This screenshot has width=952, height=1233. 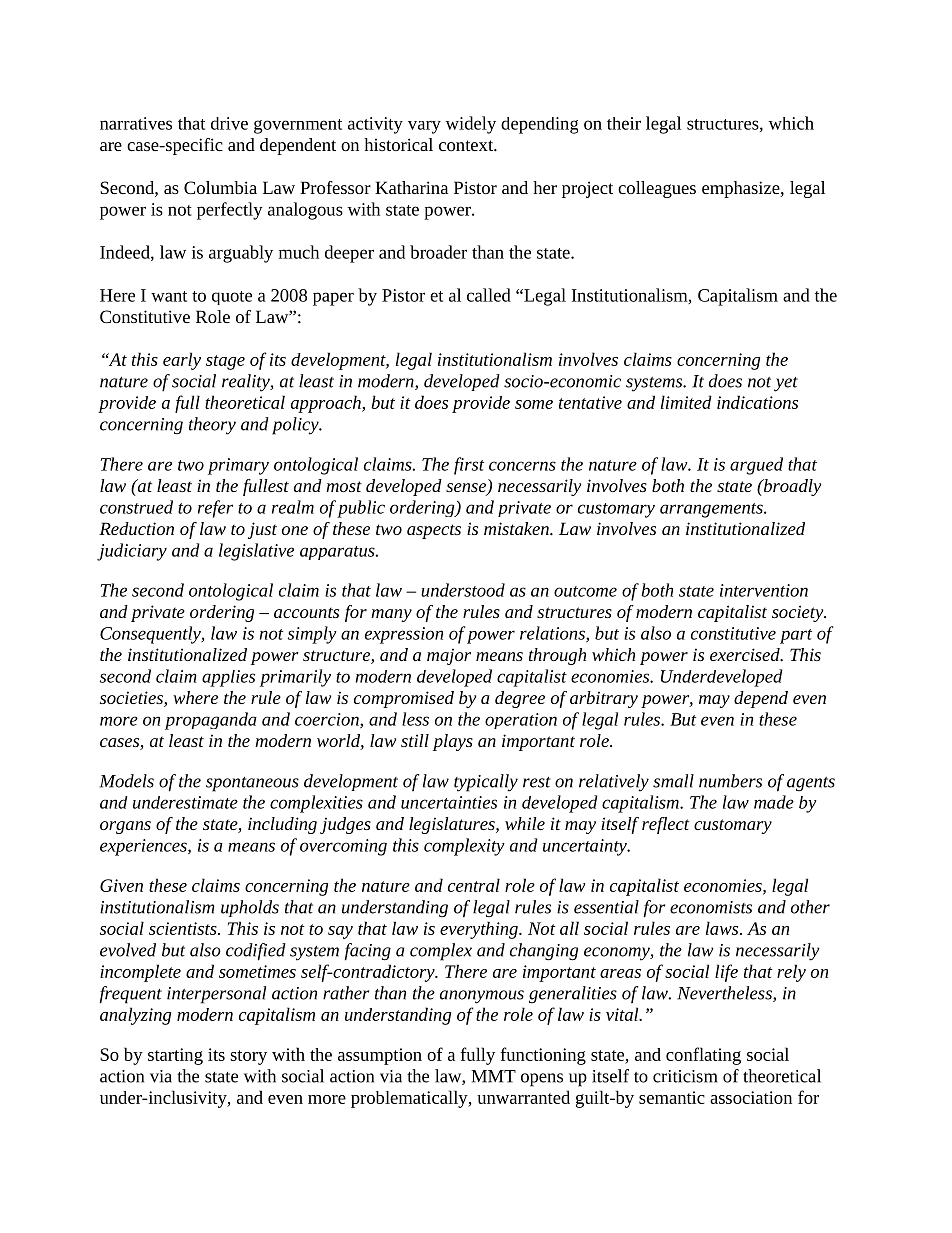 What do you see at coordinates (469, 466) in the screenshot?
I see `first` at bounding box center [469, 466].
